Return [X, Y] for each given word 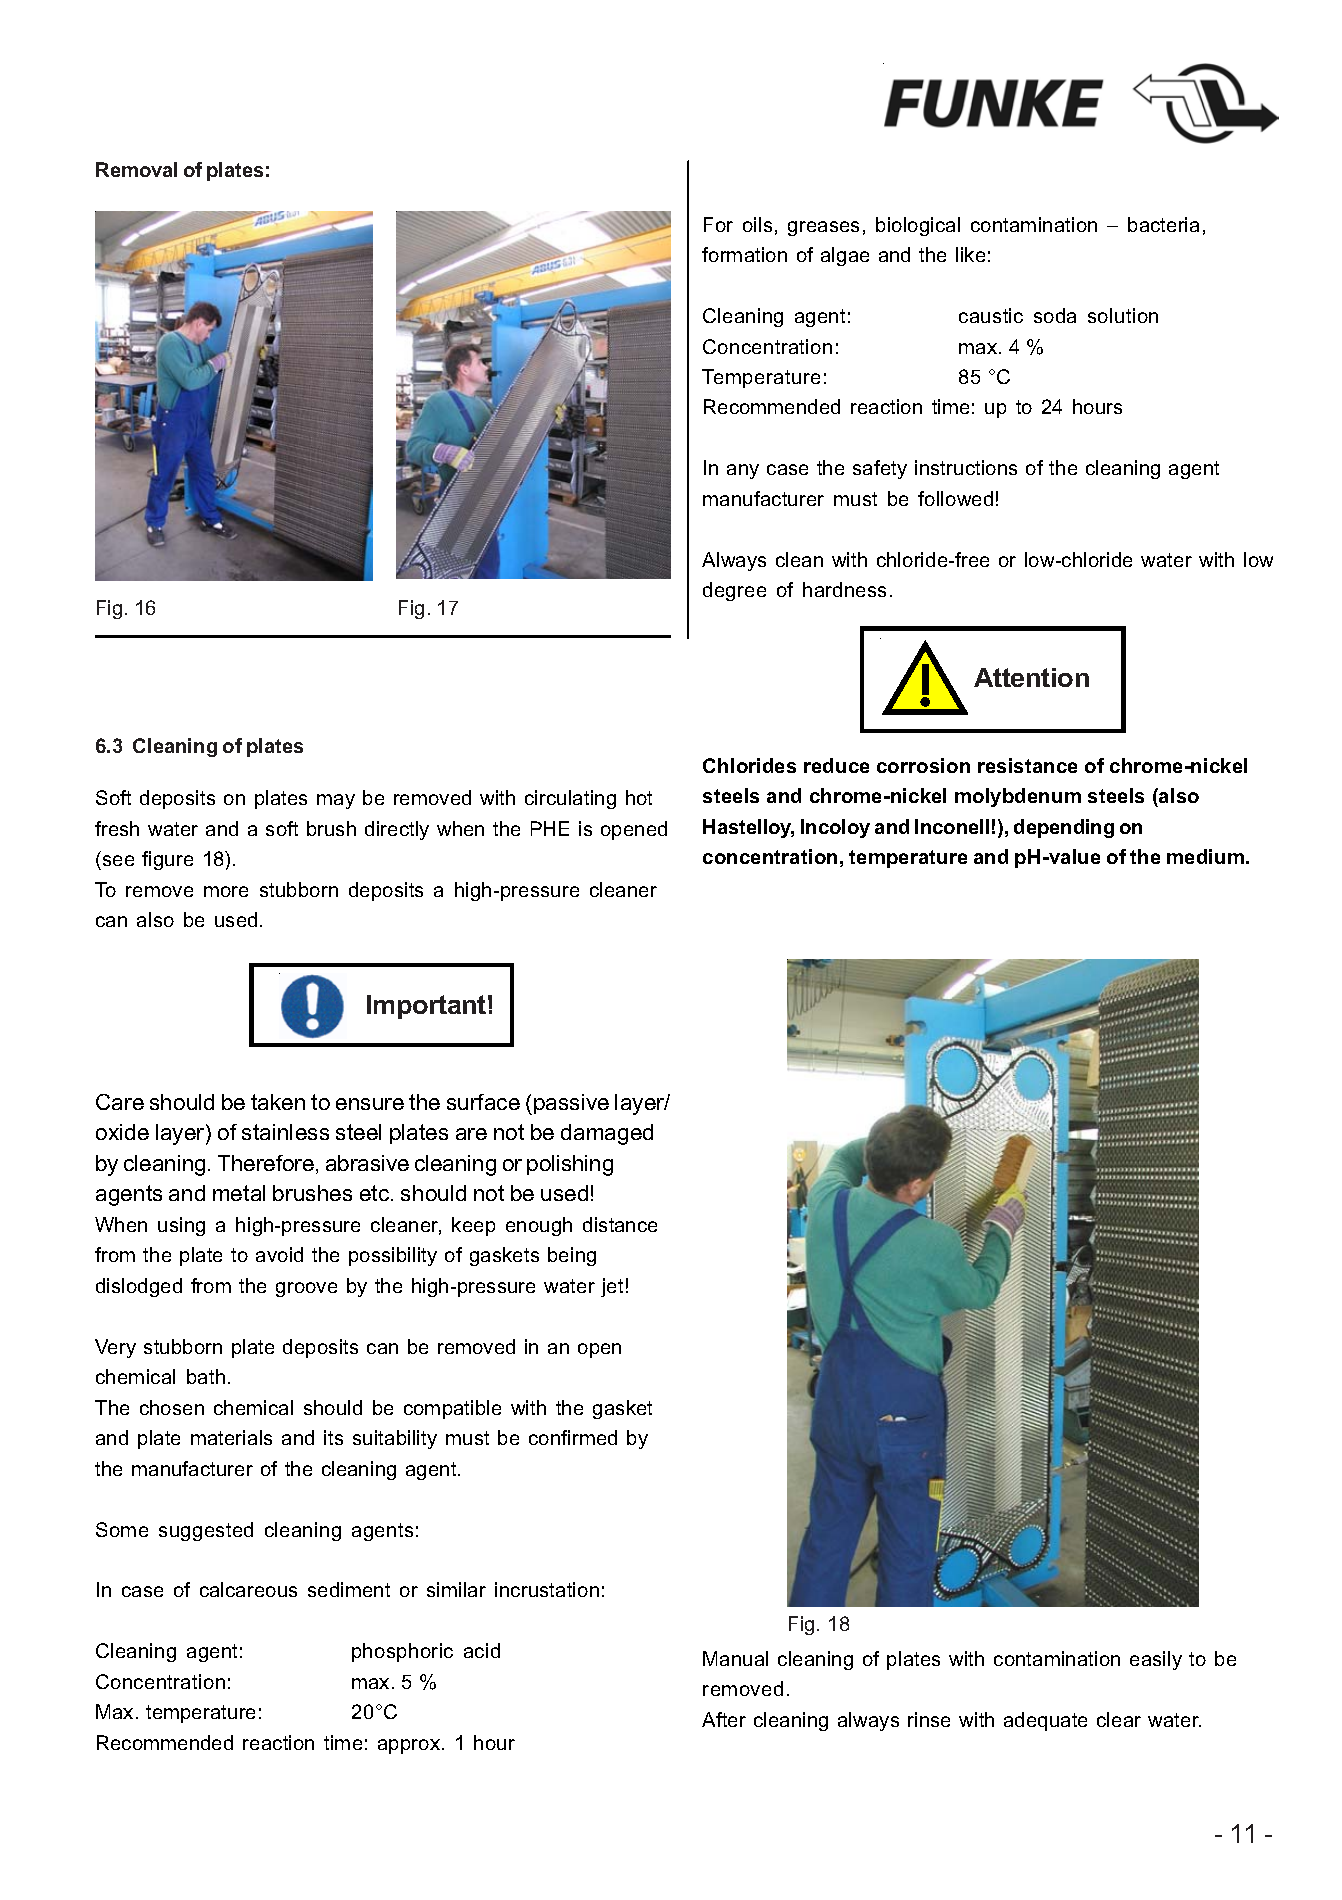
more [226, 891]
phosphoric [402, 1652]
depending [1064, 828]
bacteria [1163, 224]
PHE [550, 828]
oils [757, 224]
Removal [136, 169]
